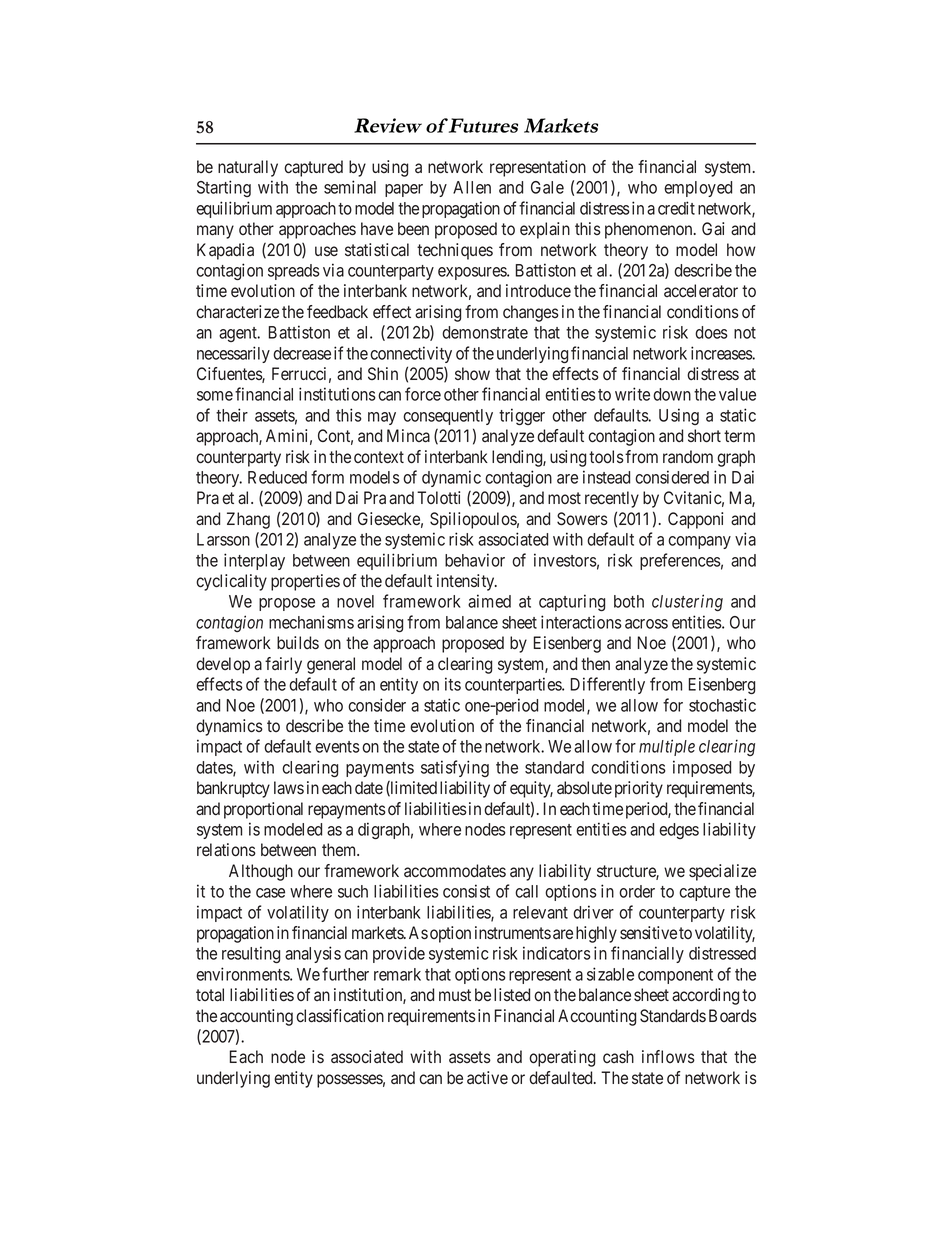 The image size is (952, 1233). I want to click on clustering, so click(687, 602).
